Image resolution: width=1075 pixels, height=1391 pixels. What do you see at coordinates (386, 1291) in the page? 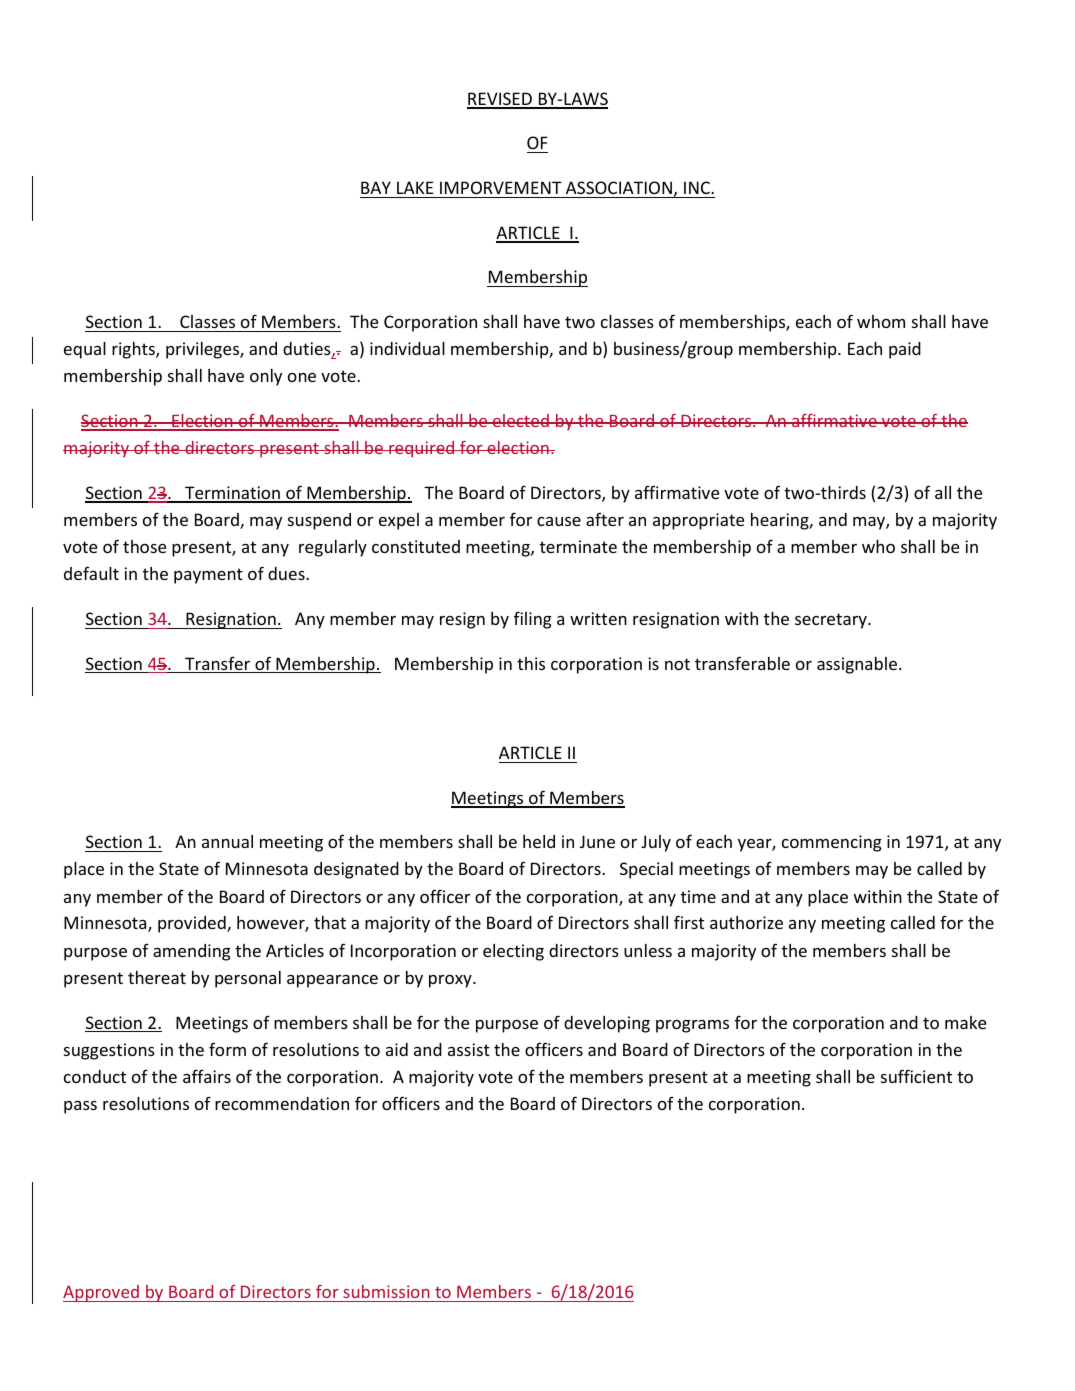
I see `submission` at bounding box center [386, 1291].
